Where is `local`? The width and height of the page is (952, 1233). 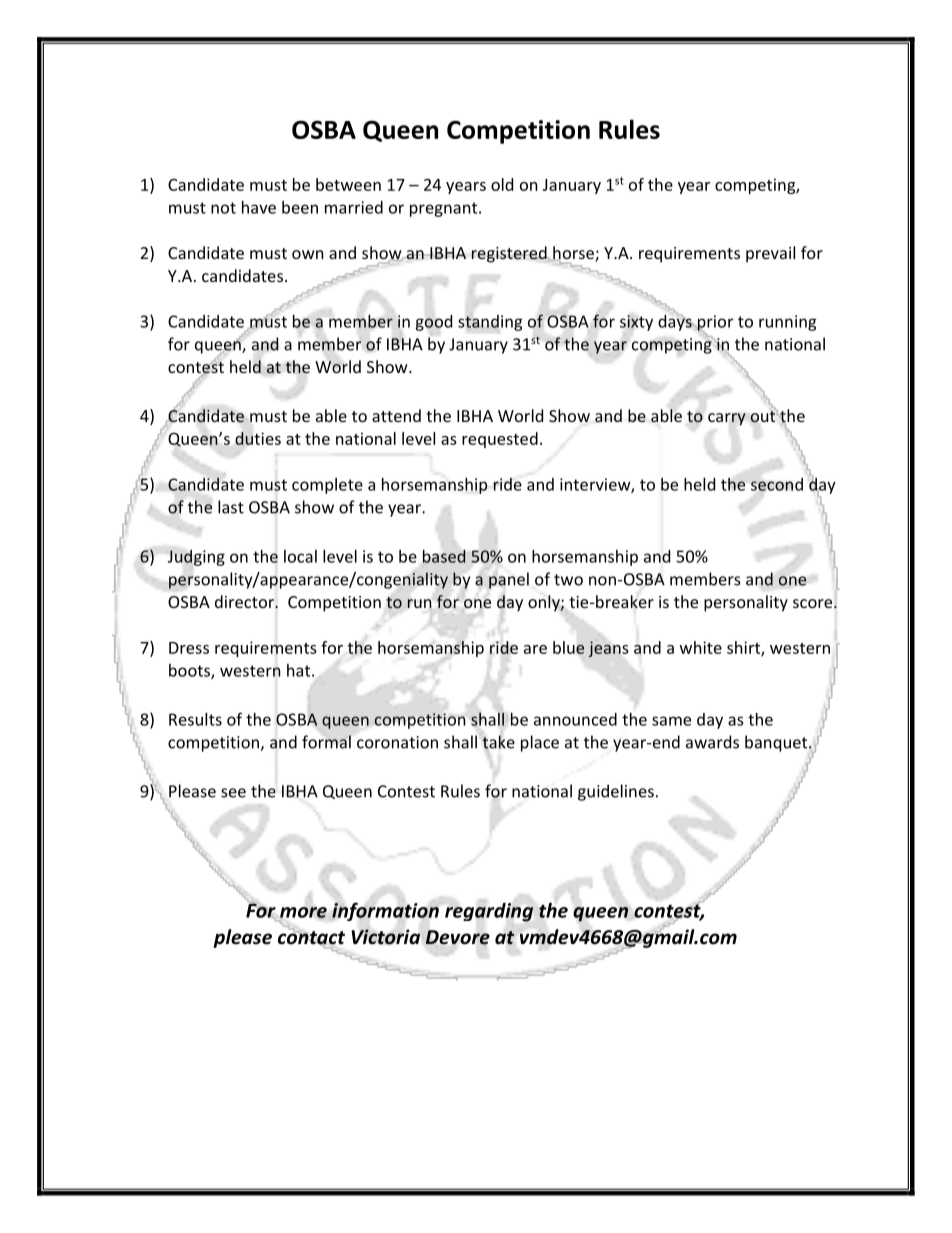
local is located at coordinates (300, 556).
